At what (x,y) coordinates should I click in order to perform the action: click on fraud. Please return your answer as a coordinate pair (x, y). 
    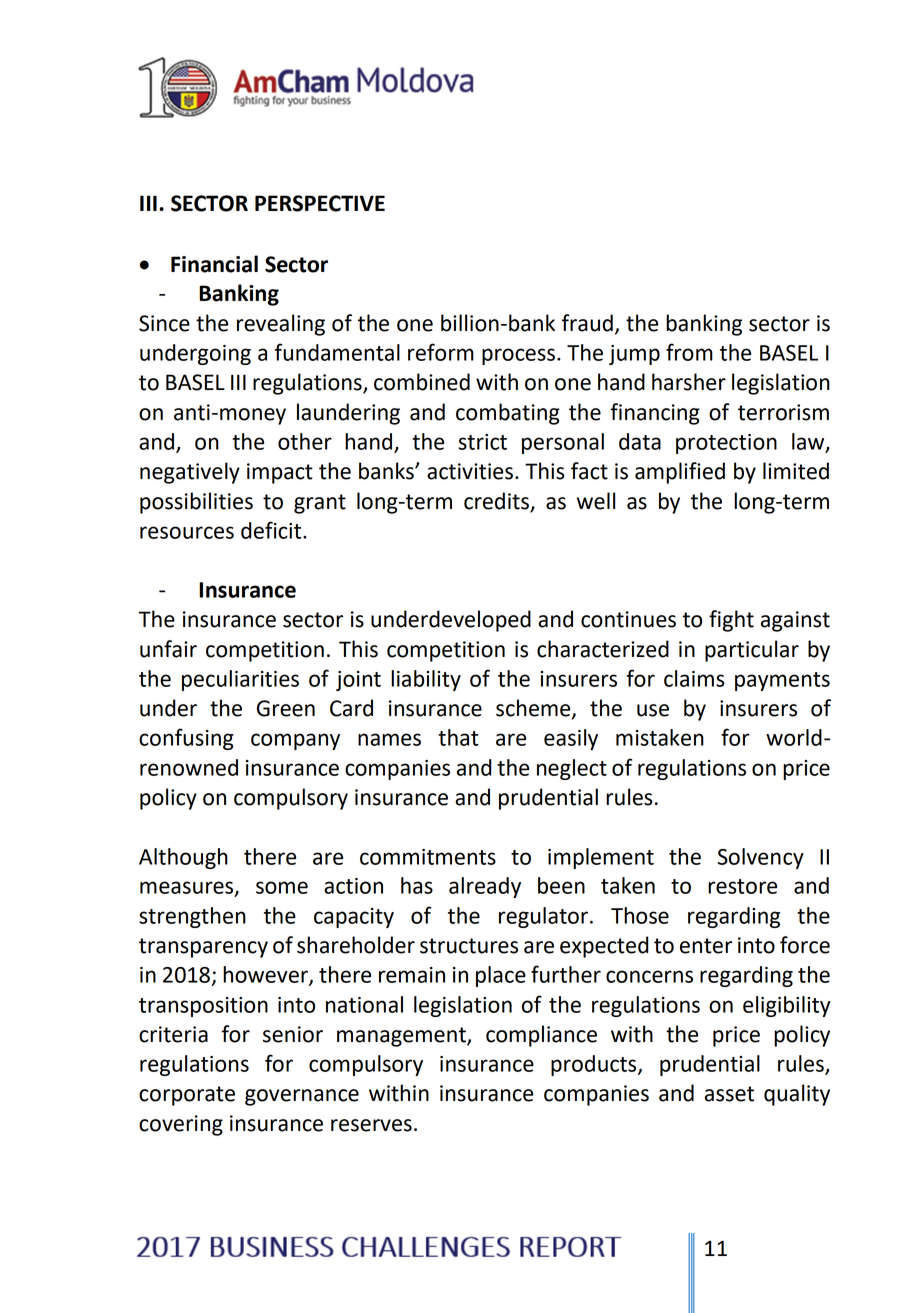
    Looking at the image, I should click on (587, 323).
